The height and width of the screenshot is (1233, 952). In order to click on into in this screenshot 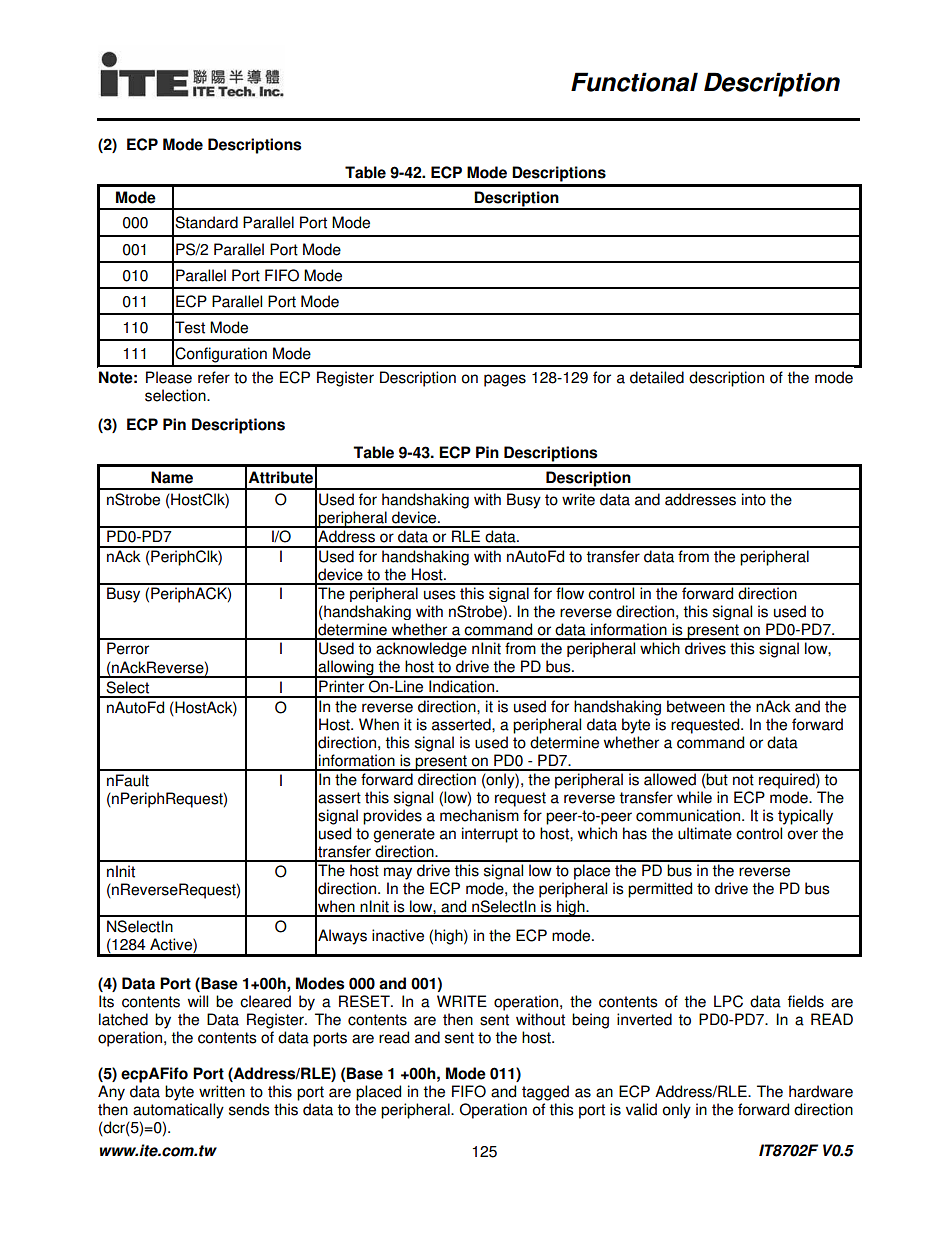, I will do `click(754, 499)`.
